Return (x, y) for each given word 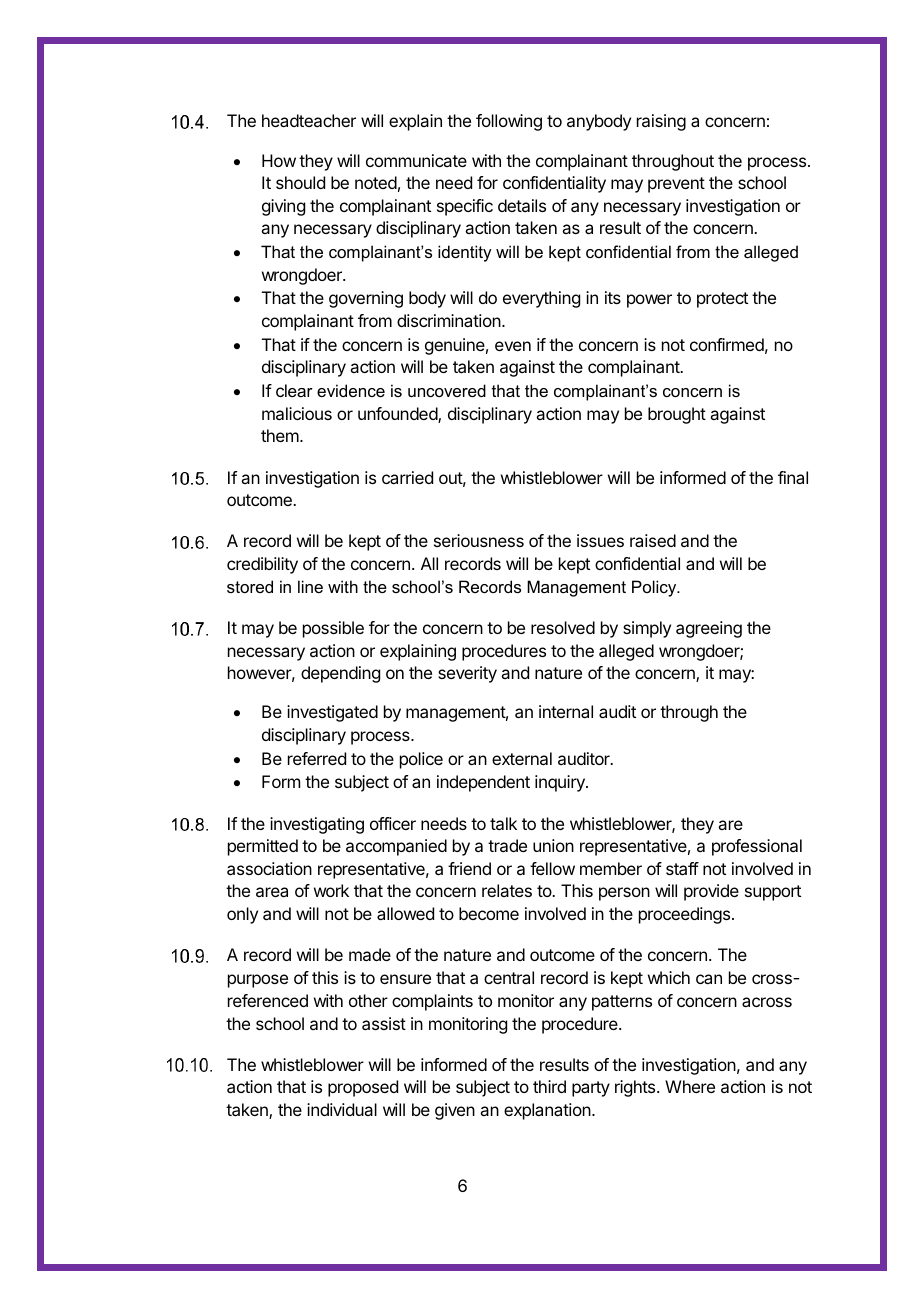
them (280, 435)
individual (342, 1109)
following (509, 122)
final (793, 477)
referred (317, 758)
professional (757, 847)
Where (690, 1086)
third (549, 1086)
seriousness (479, 540)
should (300, 182)
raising (661, 122)
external (522, 758)
